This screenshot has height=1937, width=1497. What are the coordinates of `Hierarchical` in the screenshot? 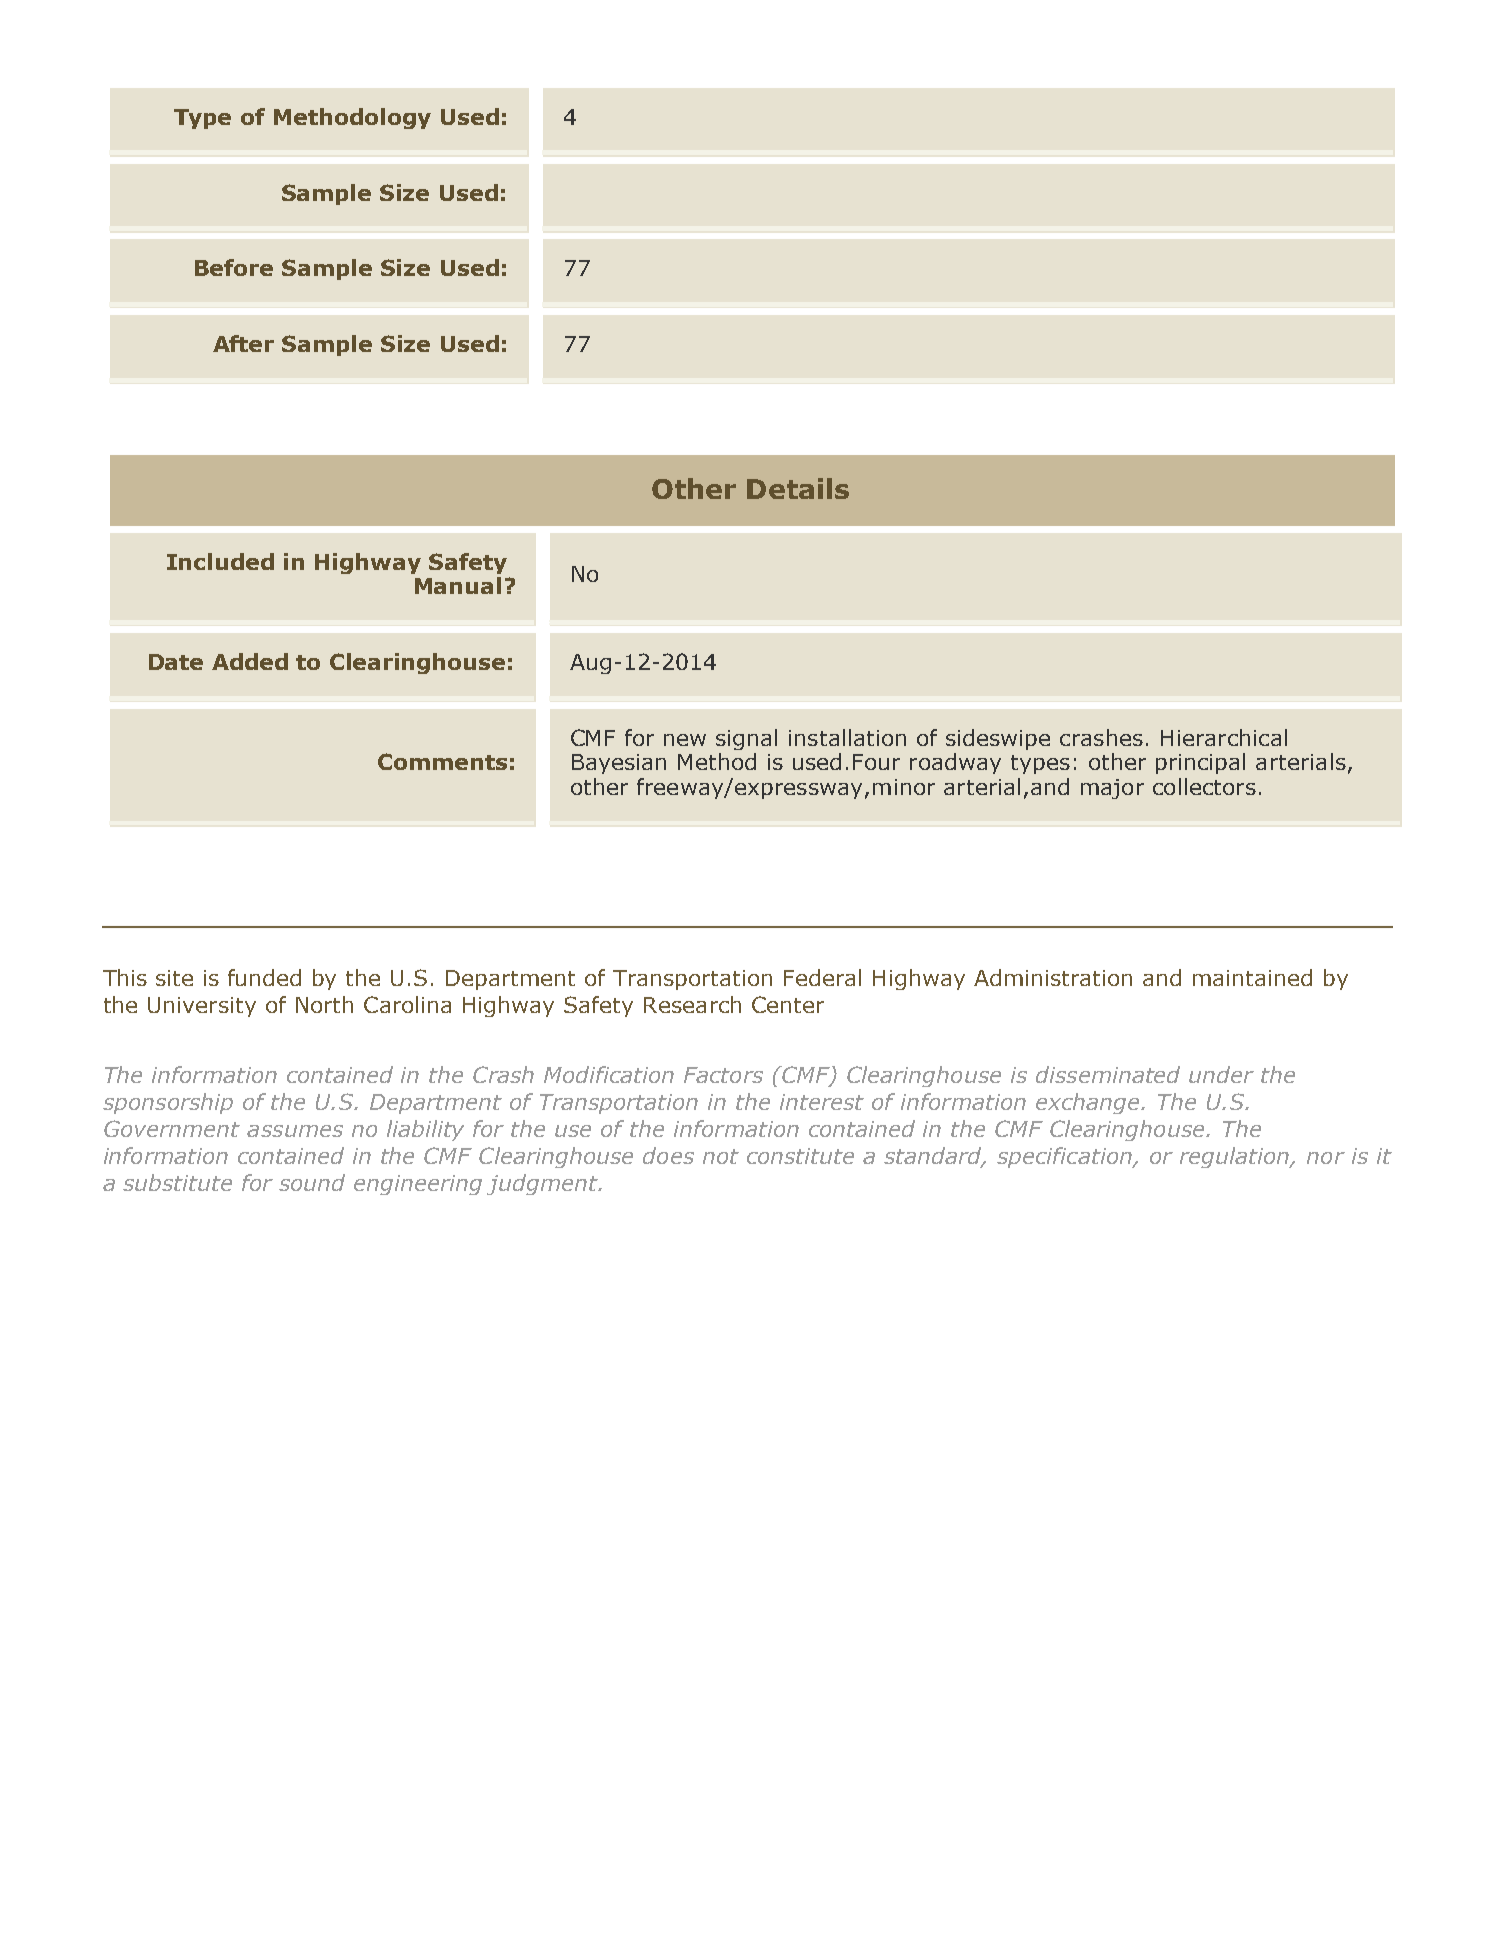 It's located at (1224, 737).
